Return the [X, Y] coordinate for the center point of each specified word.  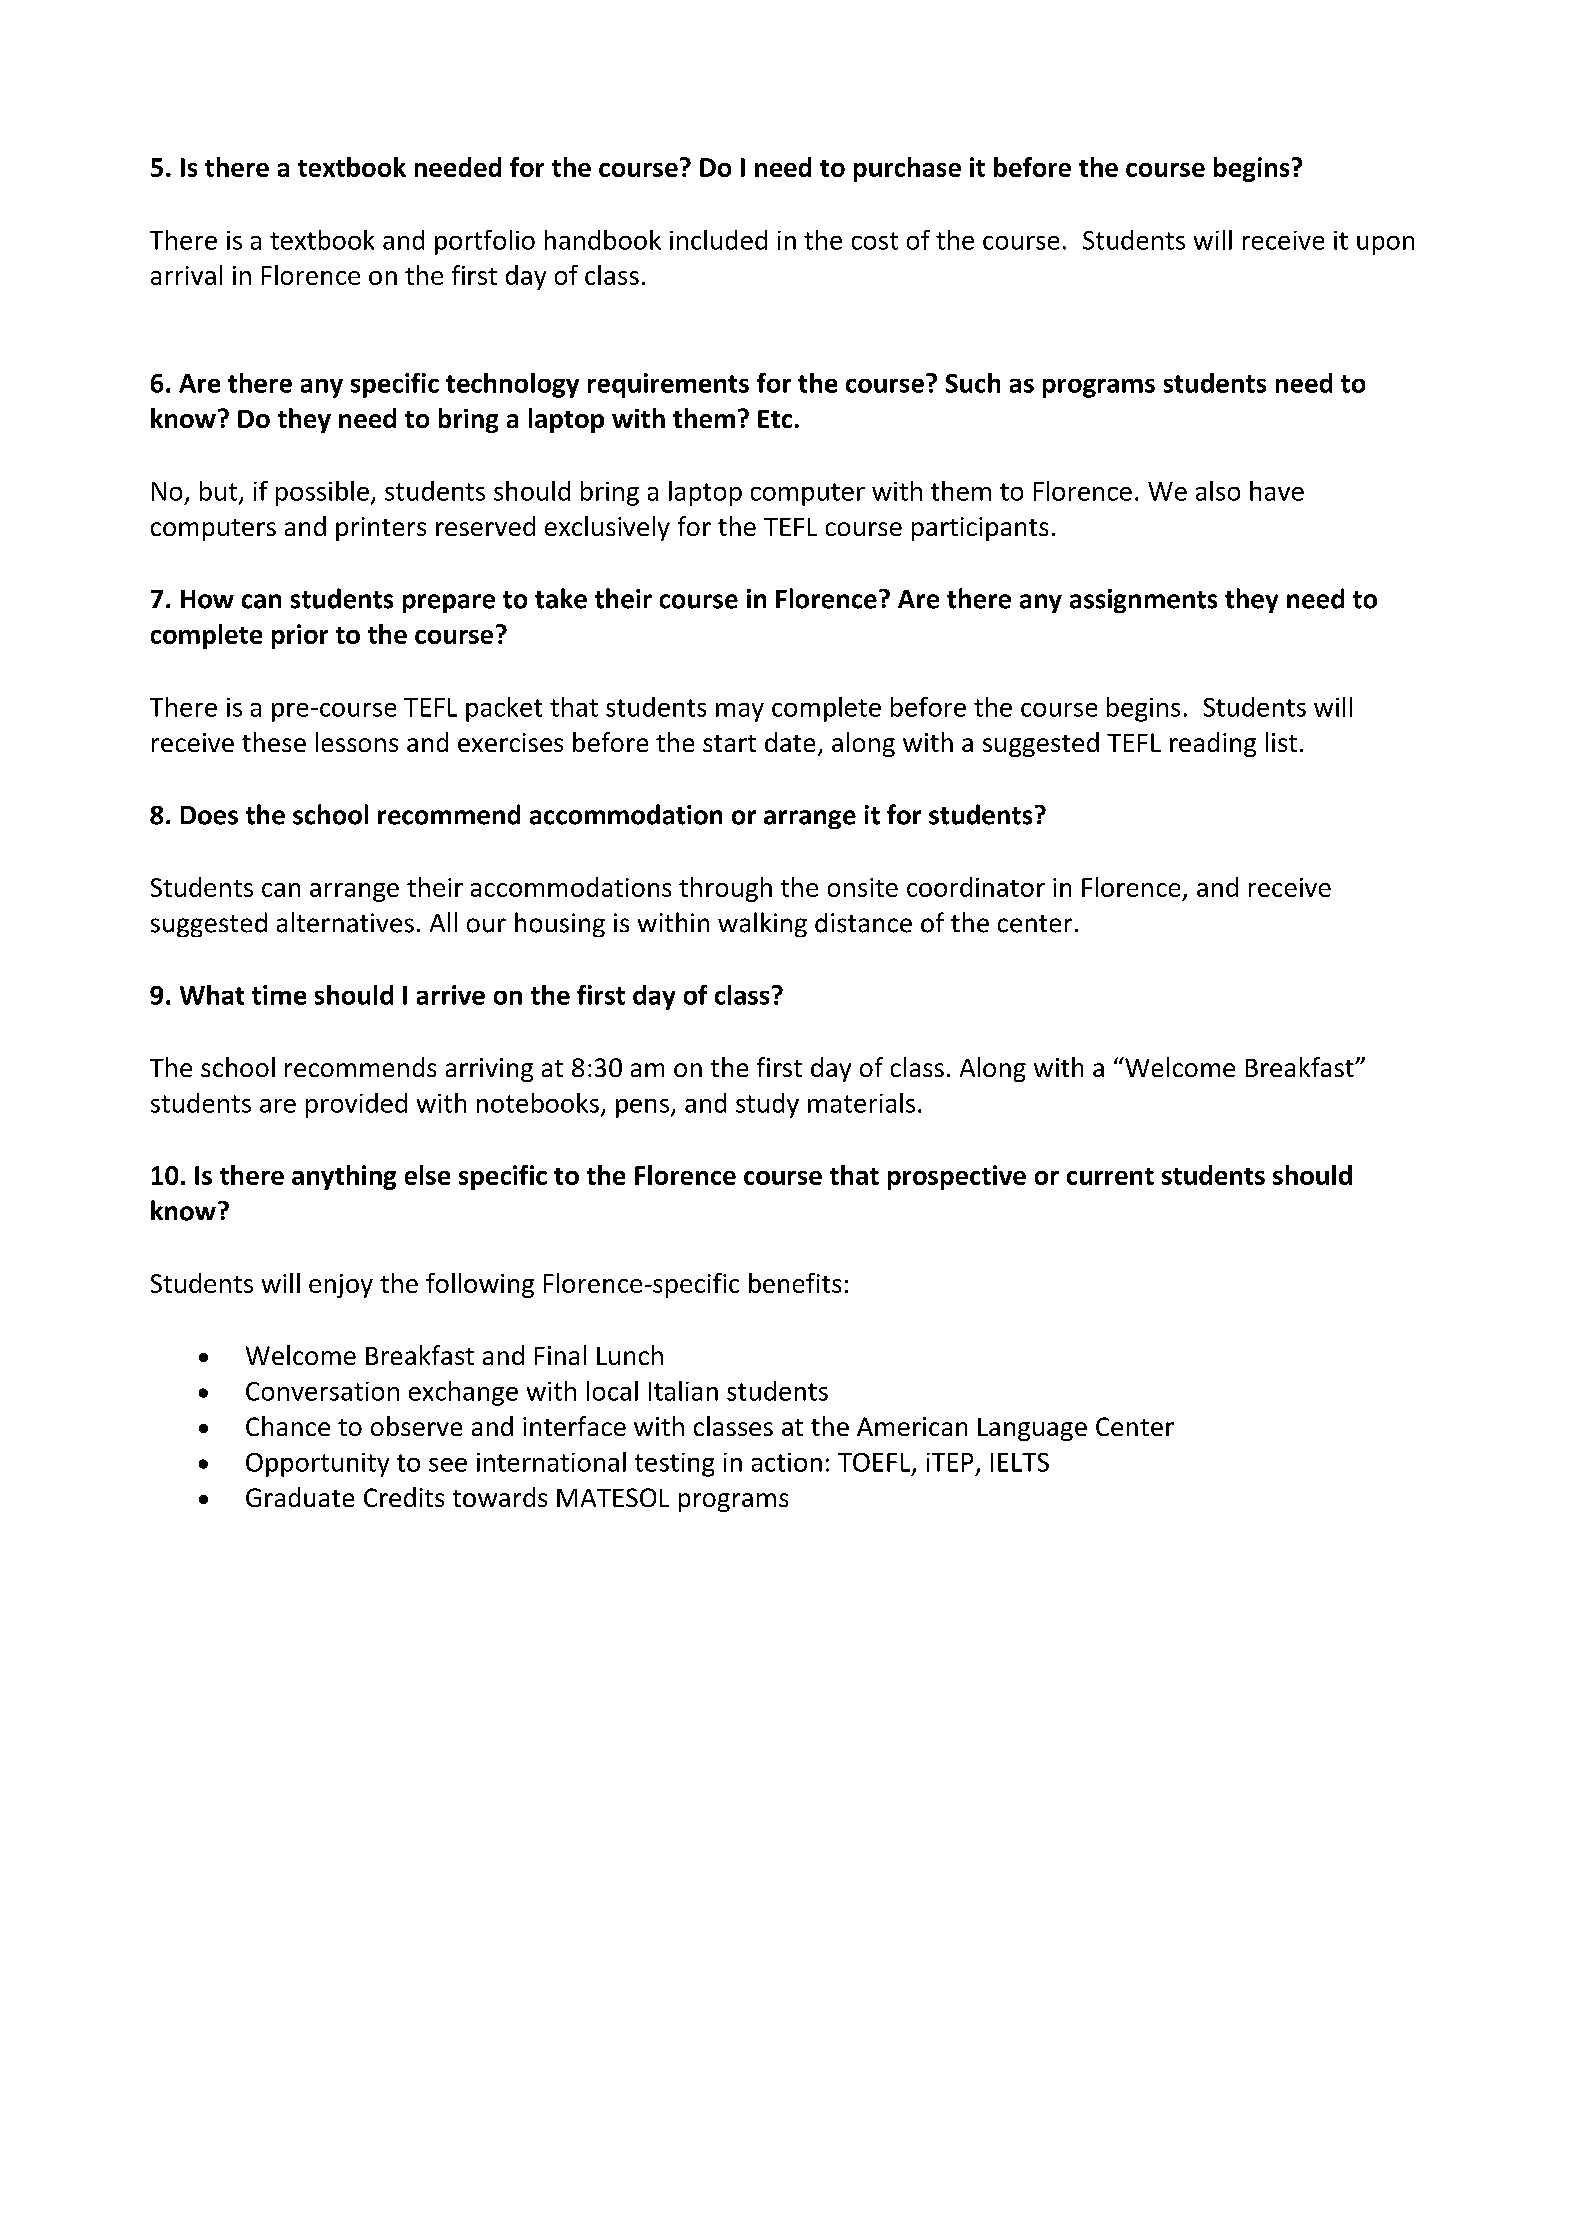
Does [209, 815]
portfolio [485, 242]
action [787, 1462]
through [725, 889]
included [718, 240]
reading [1213, 744]
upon [1385, 245]
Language [1032, 1429]
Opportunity [317, 1465]
